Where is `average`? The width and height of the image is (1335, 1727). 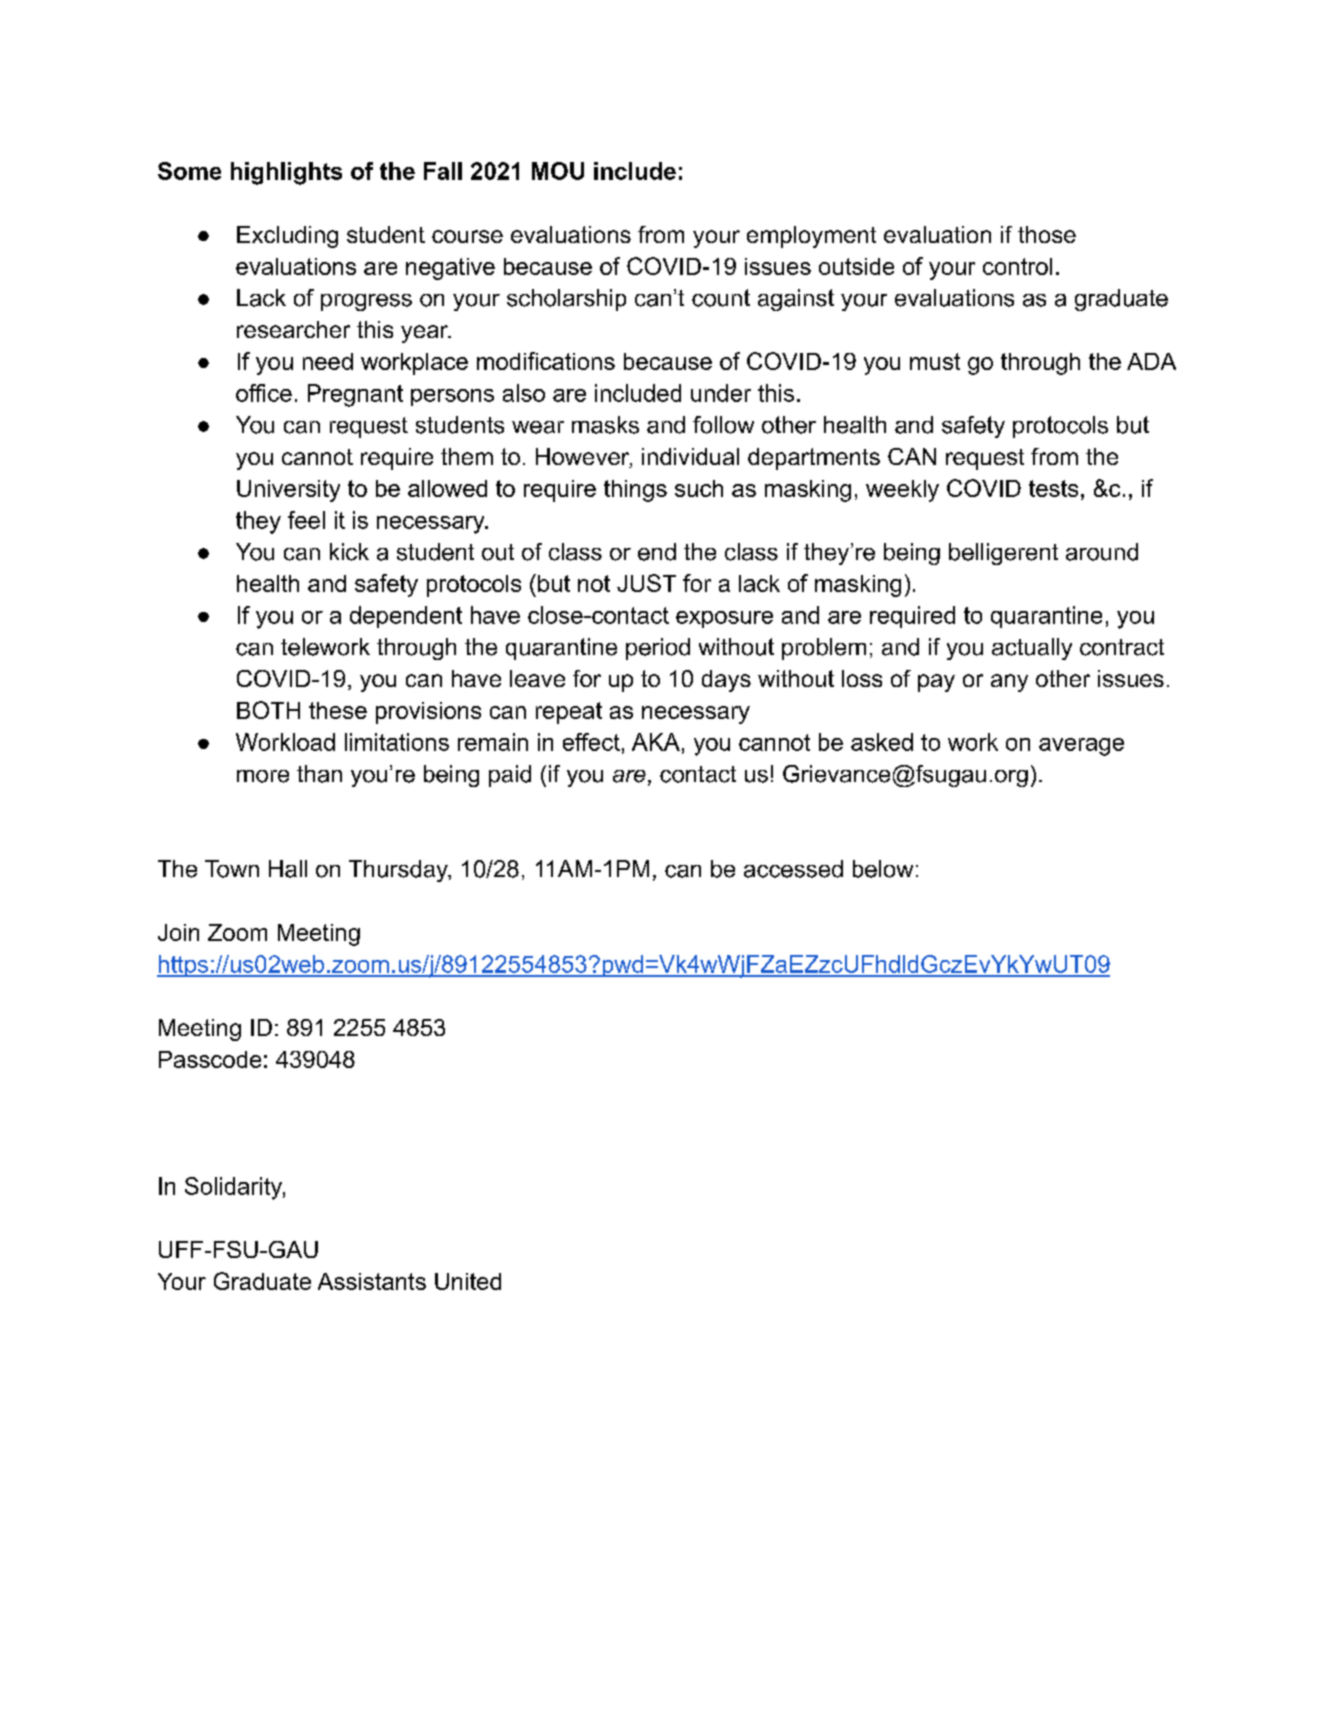
average is located at coordinates (1081, 747).
